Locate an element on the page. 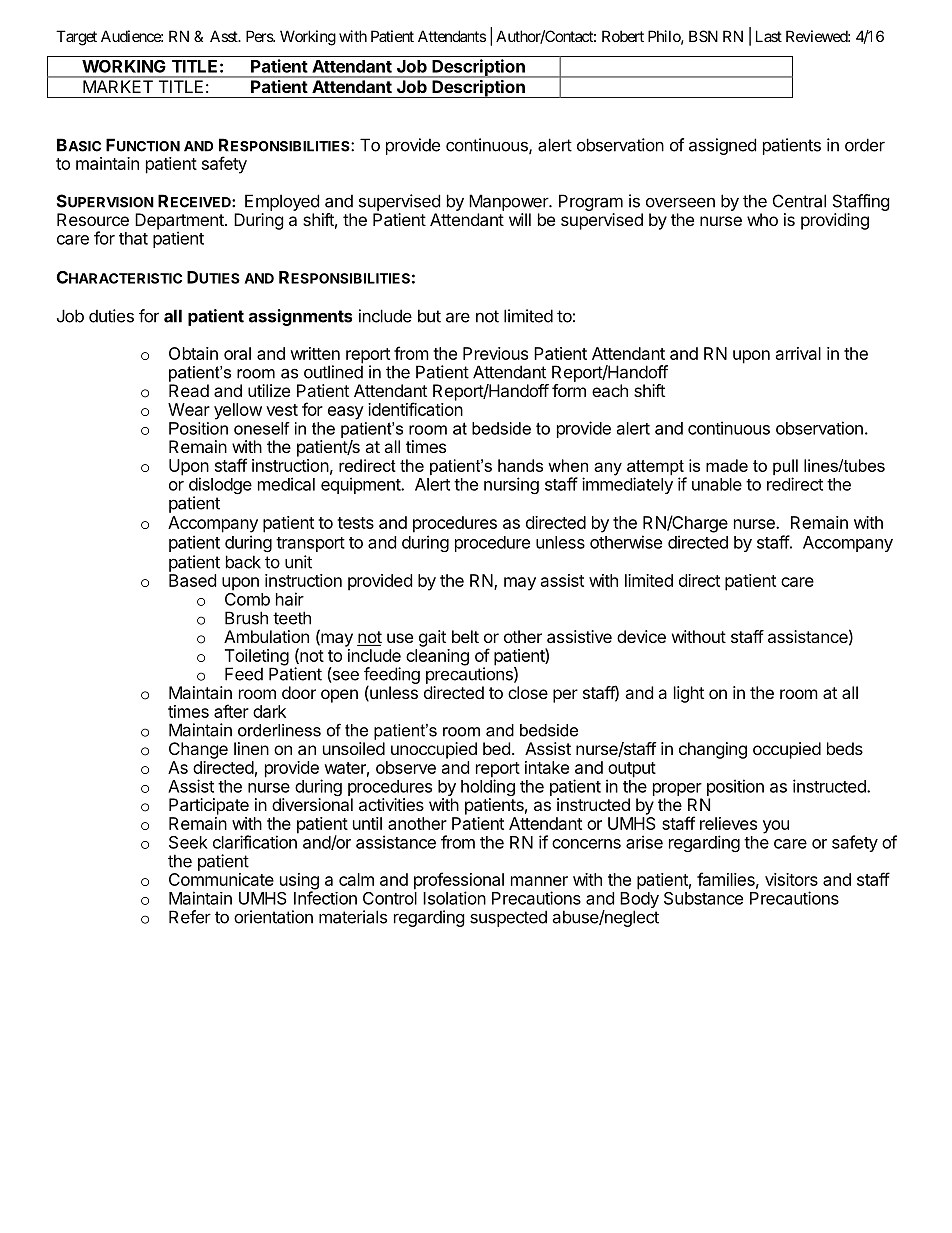 The image size is (952, 1233). Isolation is located at coordinates (454, 898).
